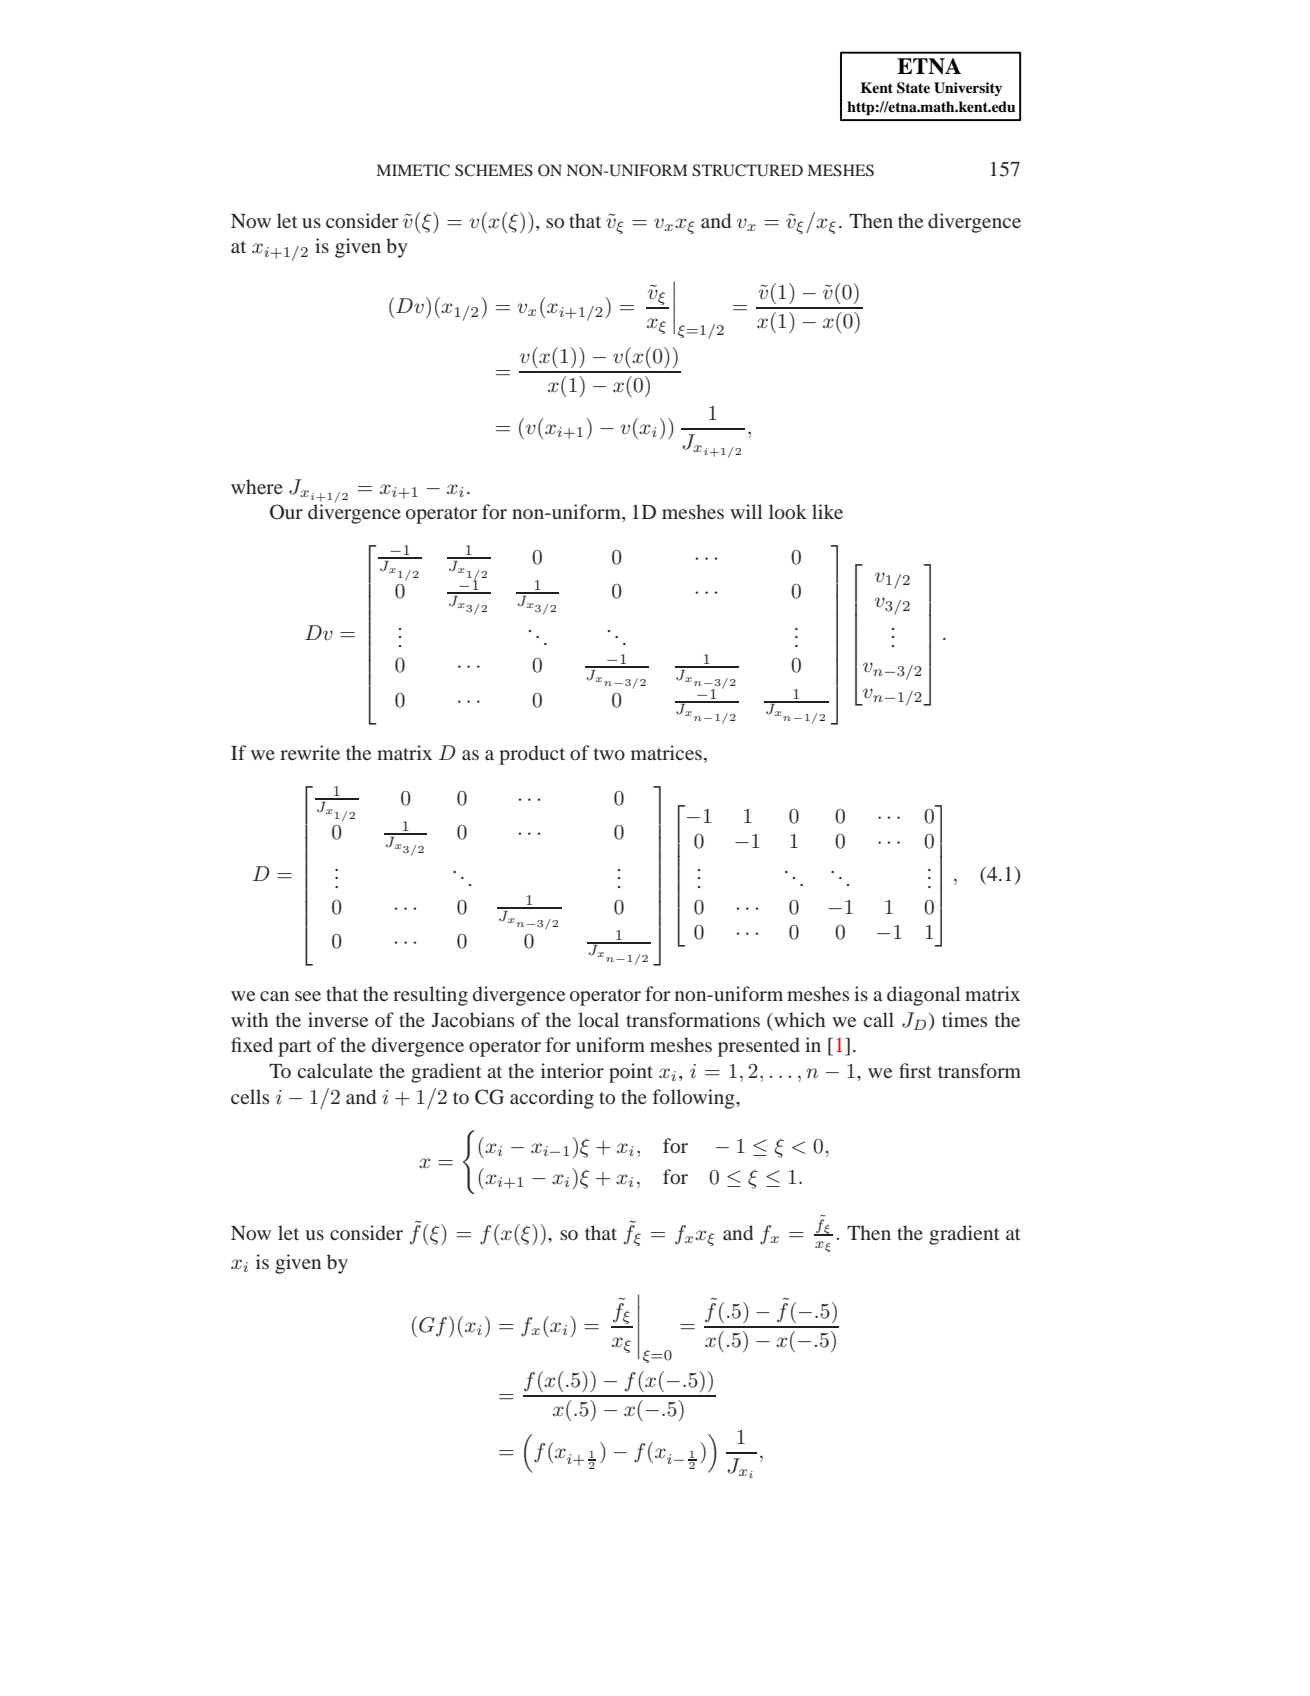 The width and height of the document is (1310, 1696). I want to click on MIMETIC, so click(413, 170).
